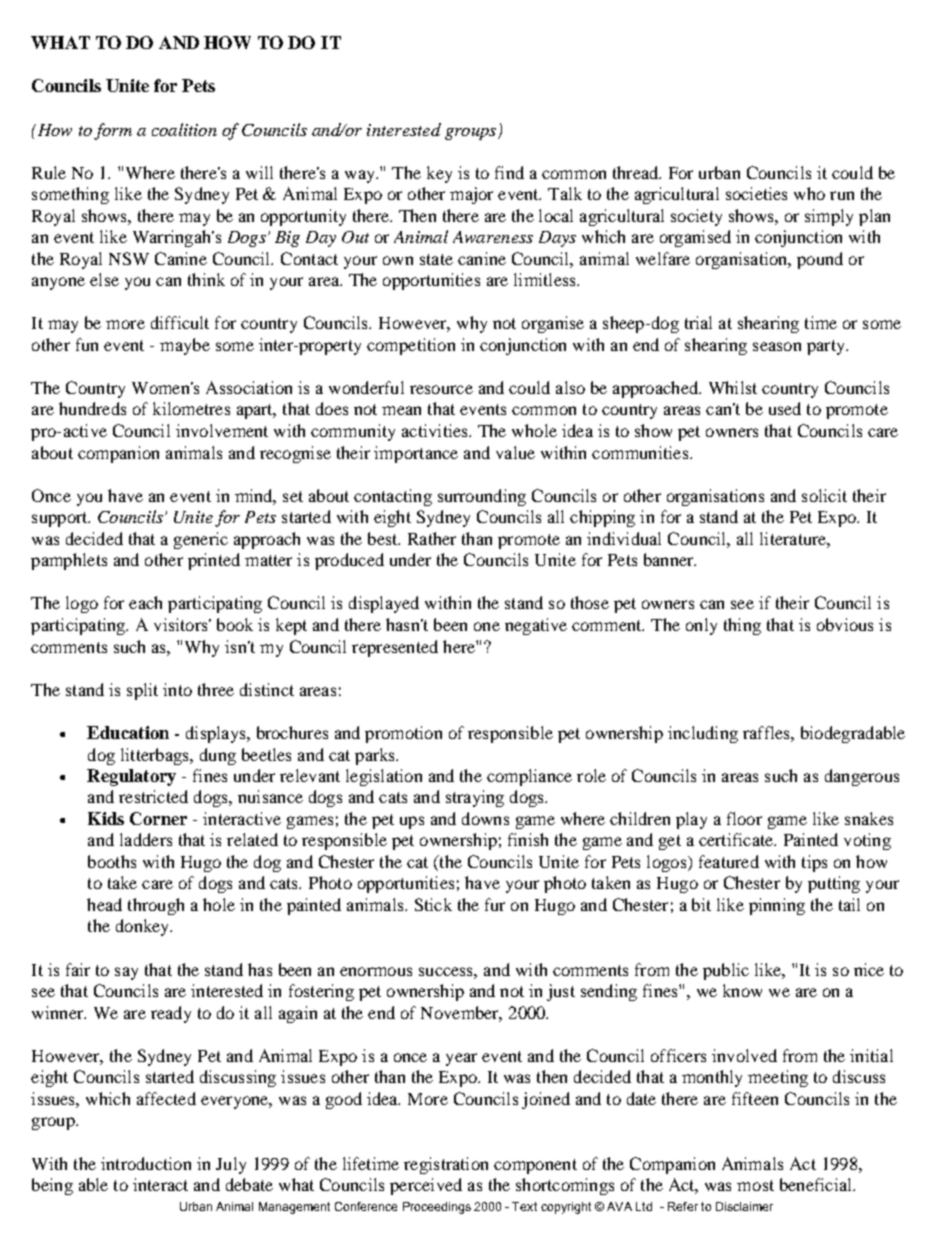  What do you see at coordinates (113, 131) in the page?
I see `form` at bounding box center [113, 131].
